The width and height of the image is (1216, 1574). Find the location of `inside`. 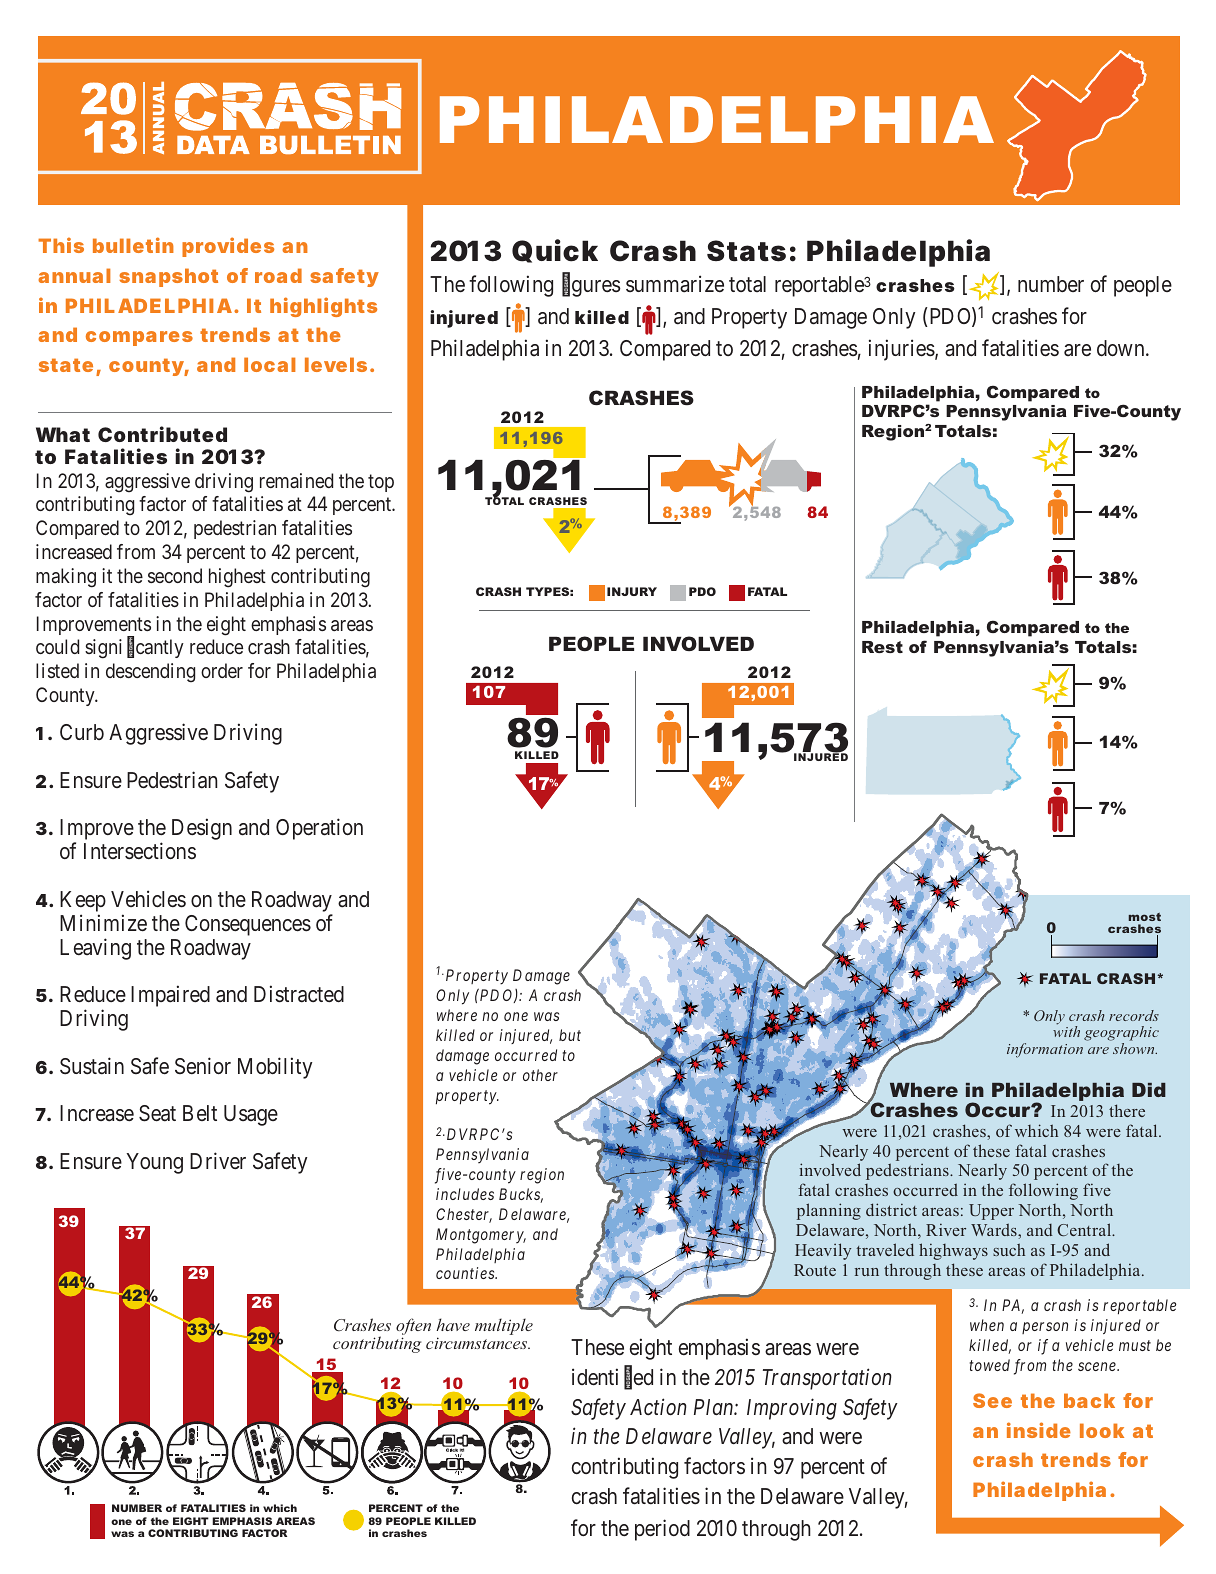

inside is located at coordinates (1039, 1430).
